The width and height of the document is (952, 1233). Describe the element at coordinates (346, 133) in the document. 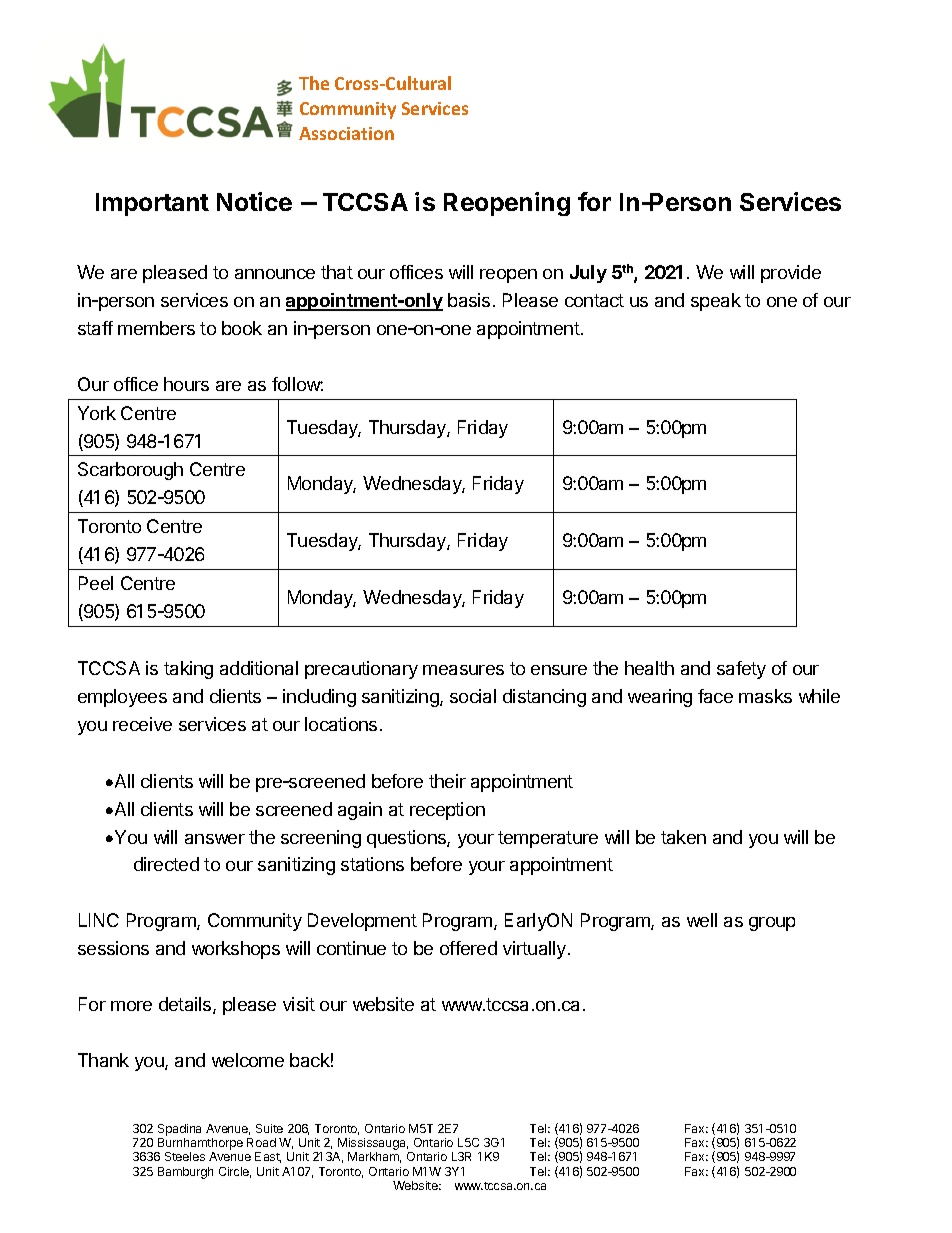

I see `Association` at that location.
